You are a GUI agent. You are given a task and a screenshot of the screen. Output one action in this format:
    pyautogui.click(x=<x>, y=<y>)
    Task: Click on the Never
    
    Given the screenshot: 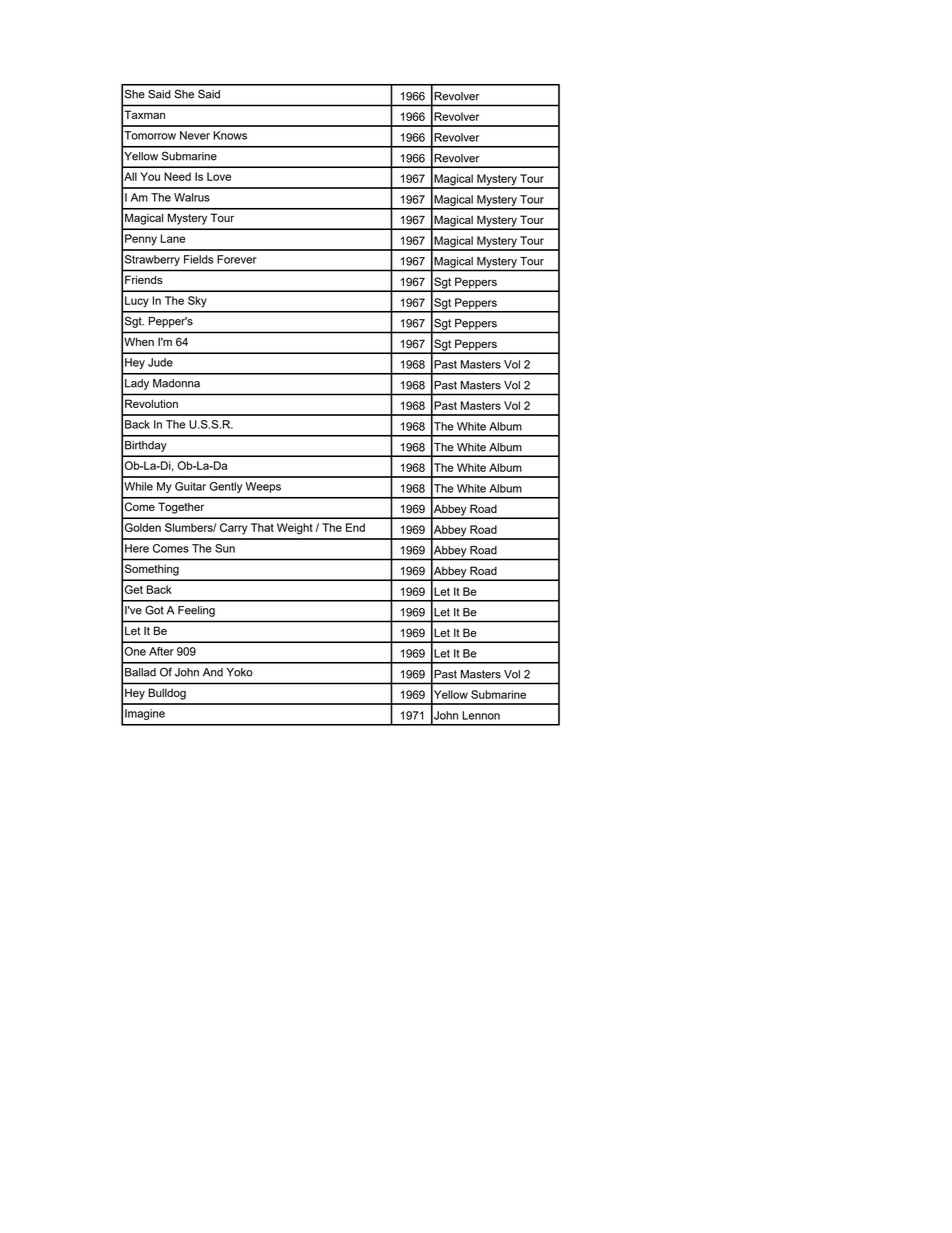 What is the action you would take?
    pyautogui.click(x=195, y=135)
